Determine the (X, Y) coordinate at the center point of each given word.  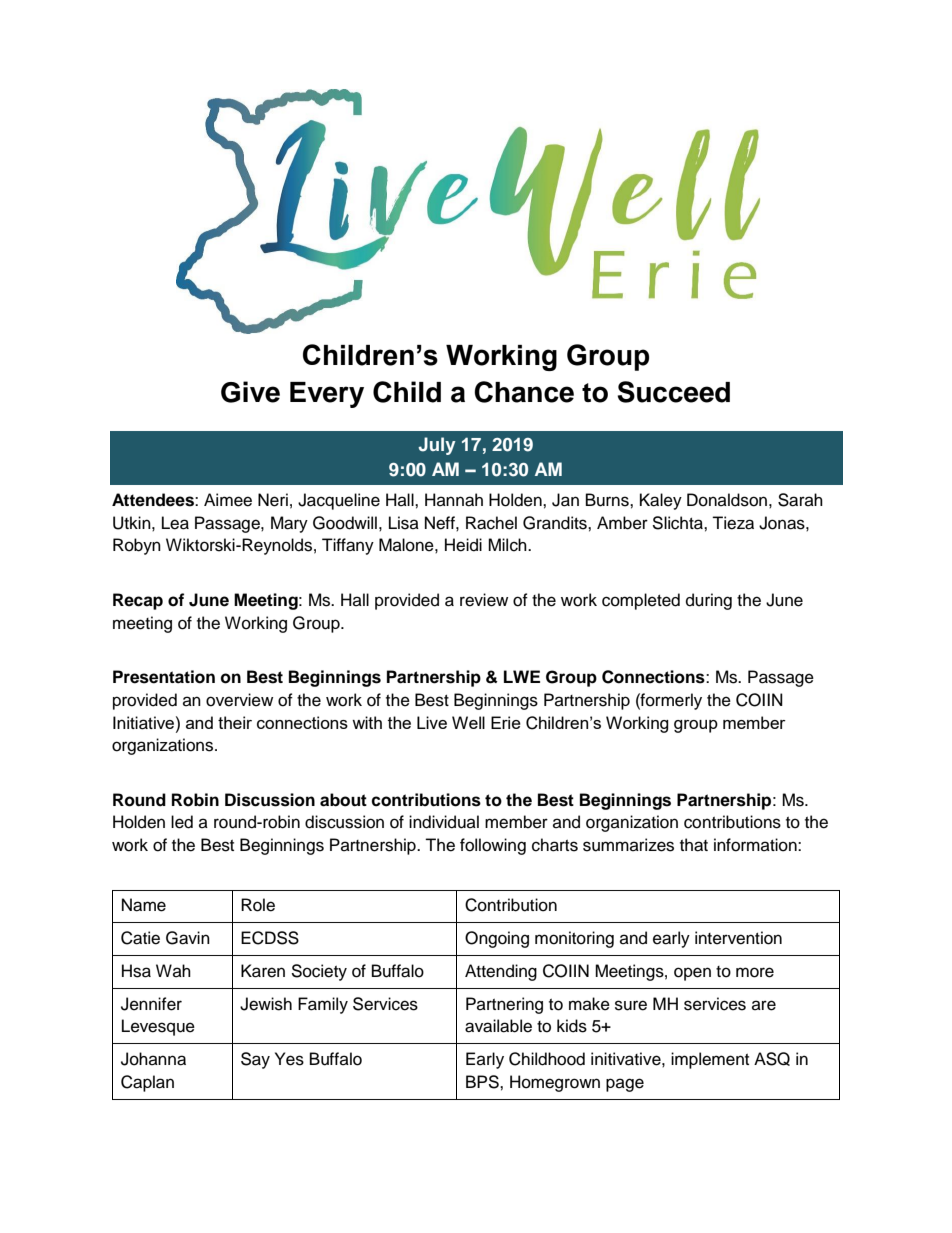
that (694, 845)
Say (255, 1060)
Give (250, 392)
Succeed (673, 392)
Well (468, 722)
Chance (524, 392)
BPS (483, 1082)
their (235, 722)
